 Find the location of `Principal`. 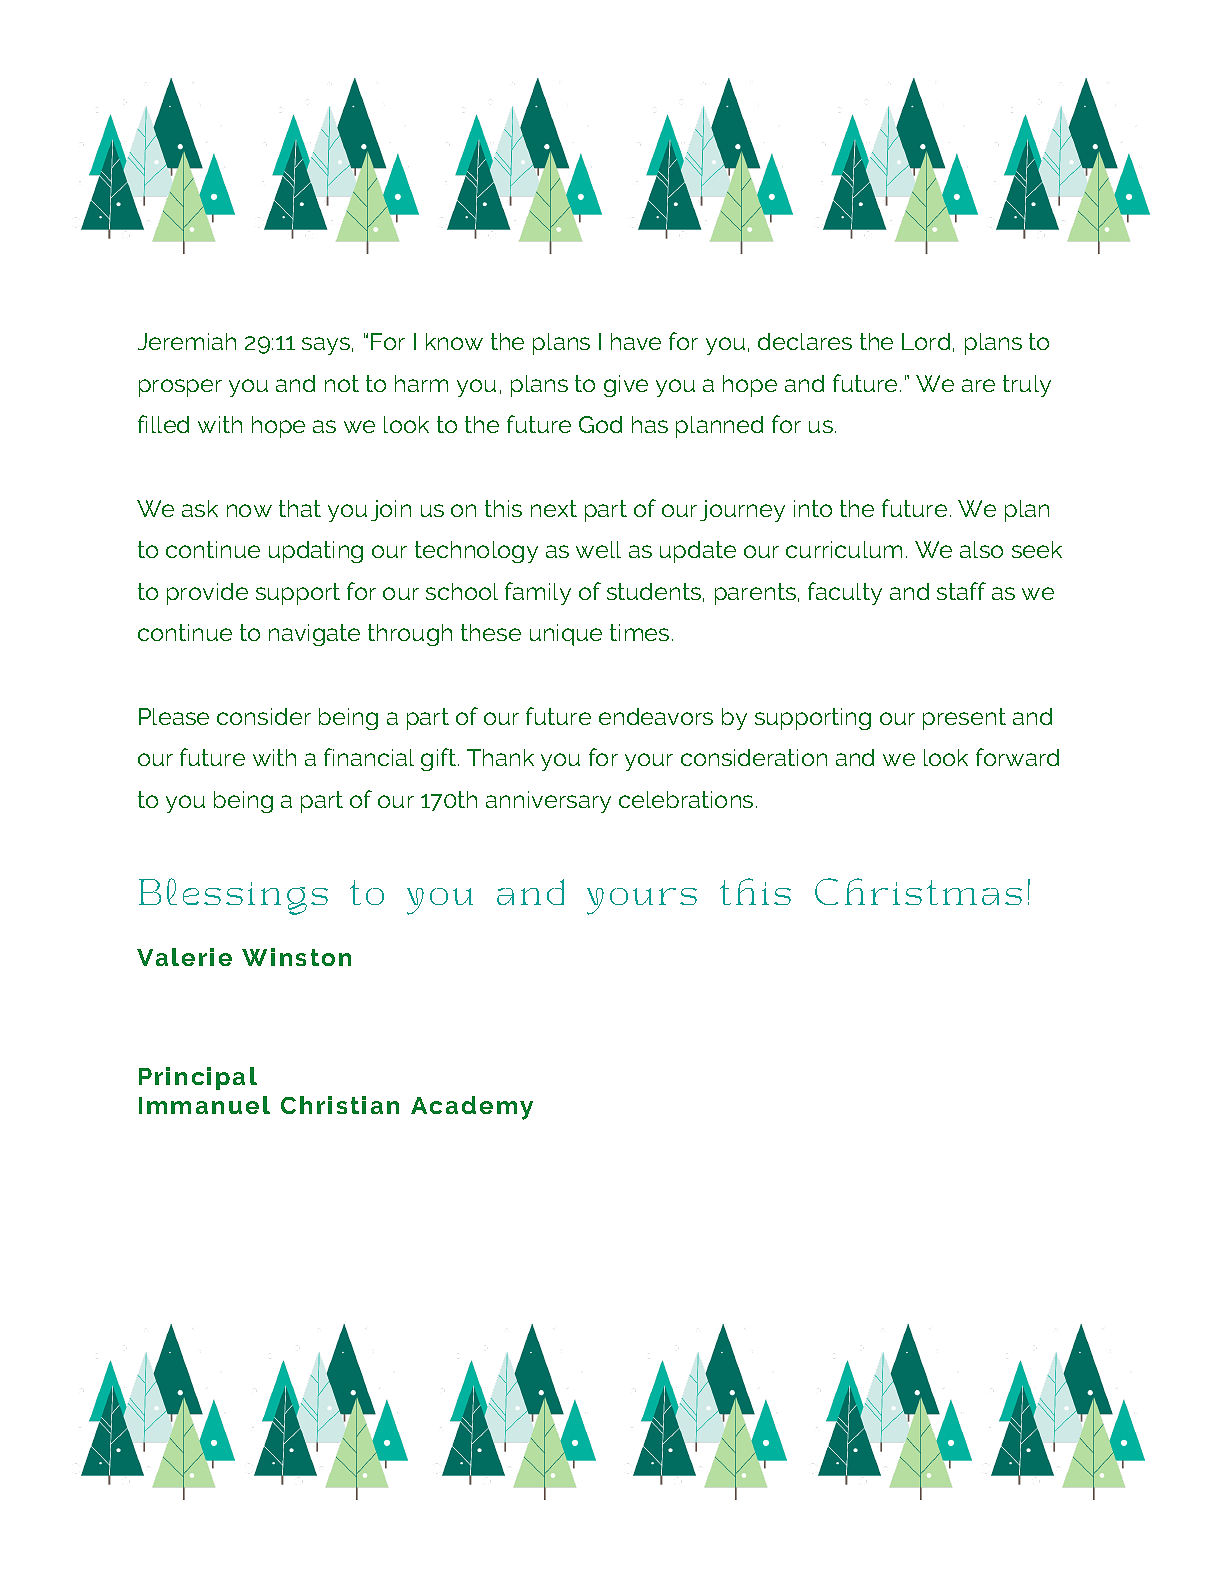

Principal is located at coordinates (198, 1078).
